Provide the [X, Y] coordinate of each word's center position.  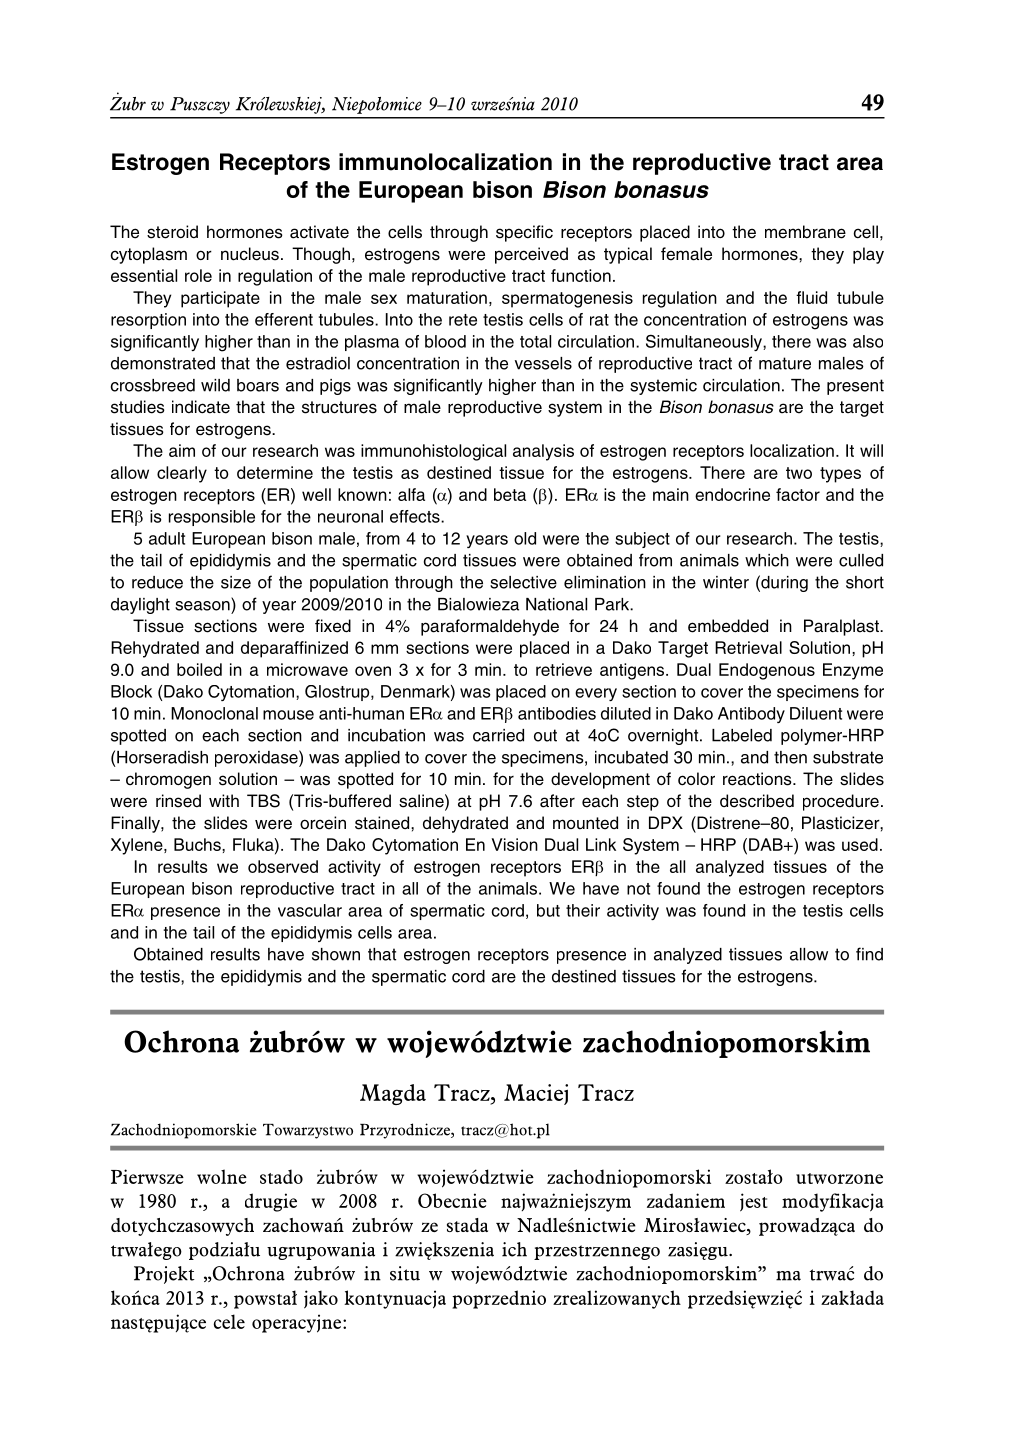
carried [498, 735]
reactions [758, 779]
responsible [212, 518]
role [198, 275]
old [525, 538]
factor [798, 494]
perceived [531, 255]
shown [336, 954]
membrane [805, 232]
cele [229, 1321]
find [869, 954]
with [224, 800]
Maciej [536, 1094]
